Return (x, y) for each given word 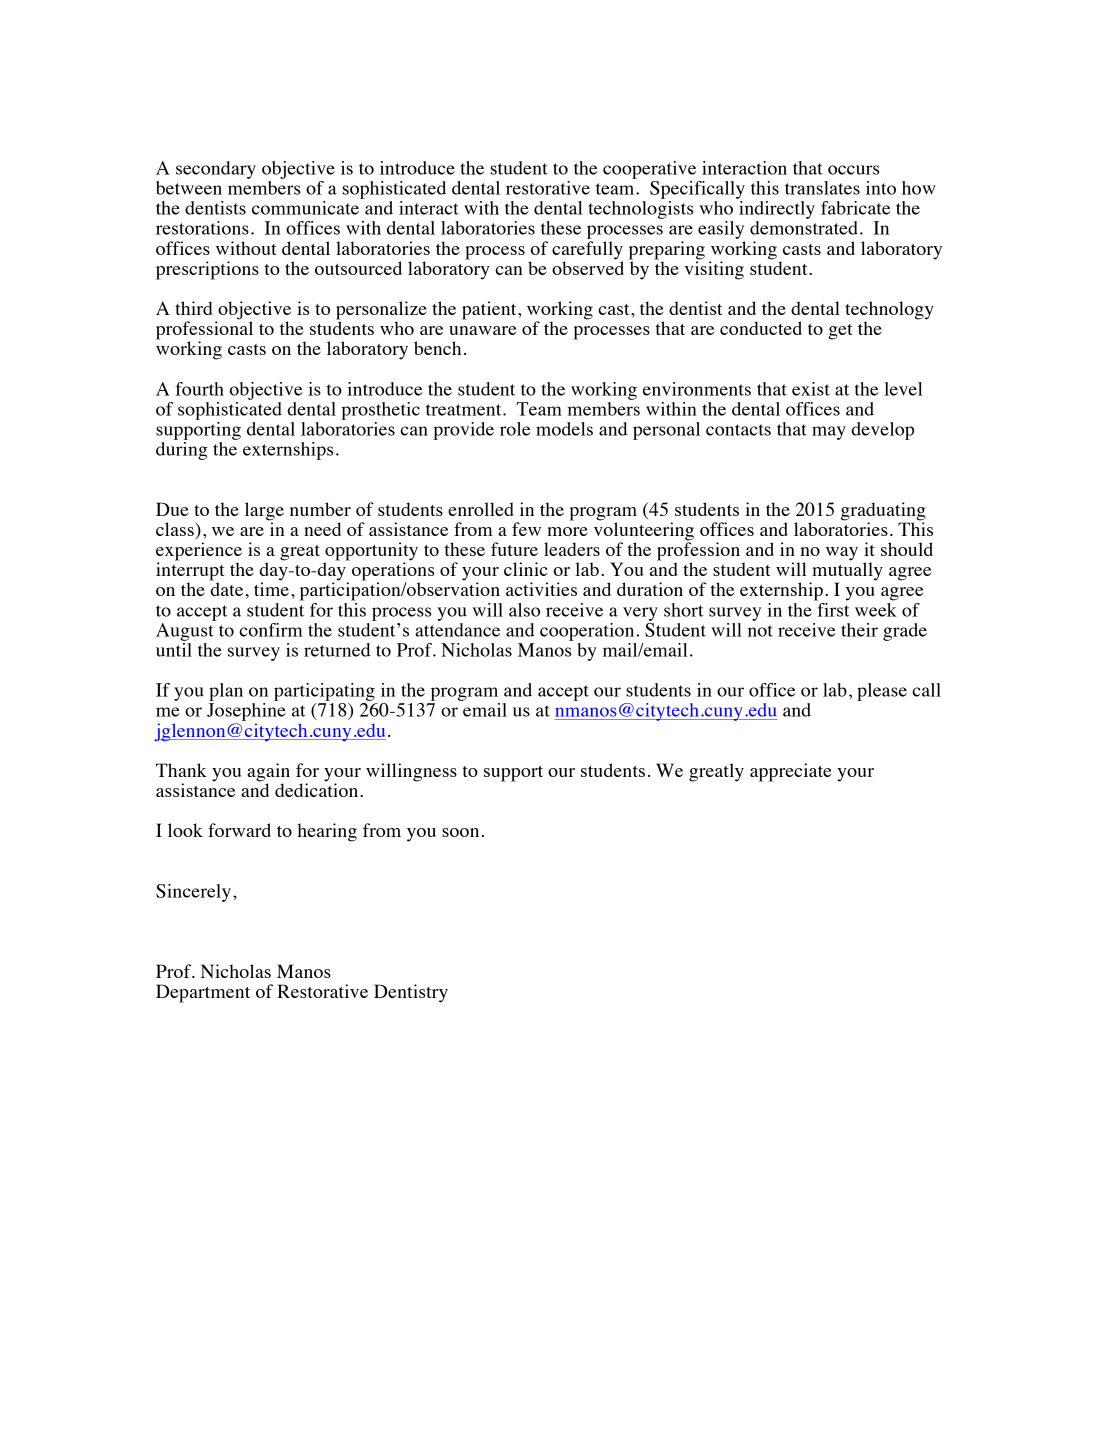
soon (460, 832)
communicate (305, 208)
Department (203, 993)
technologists (641, 208)
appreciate (790, 772)
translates (822, 188)
